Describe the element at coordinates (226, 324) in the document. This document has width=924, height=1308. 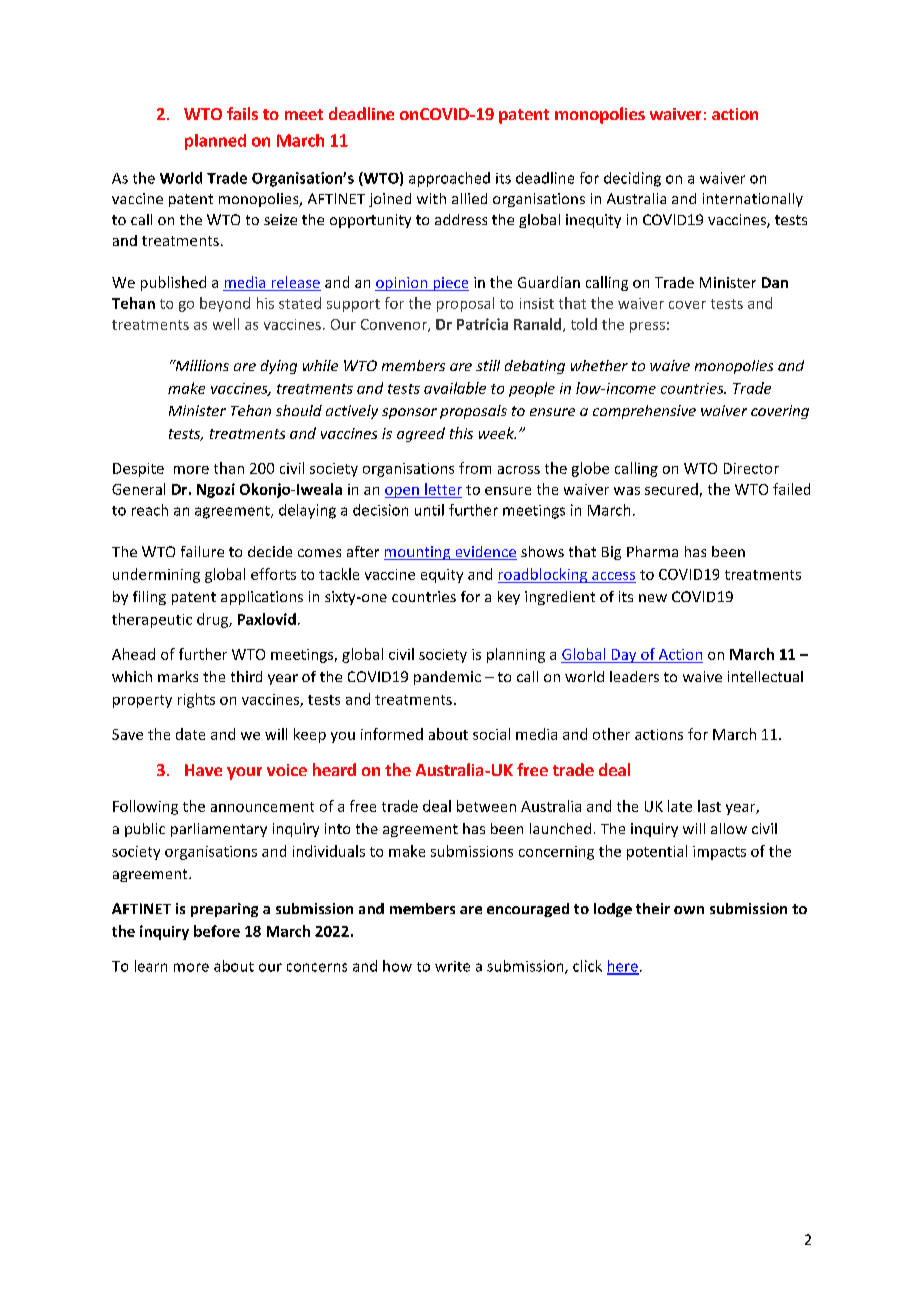
I see `well` at that location.
